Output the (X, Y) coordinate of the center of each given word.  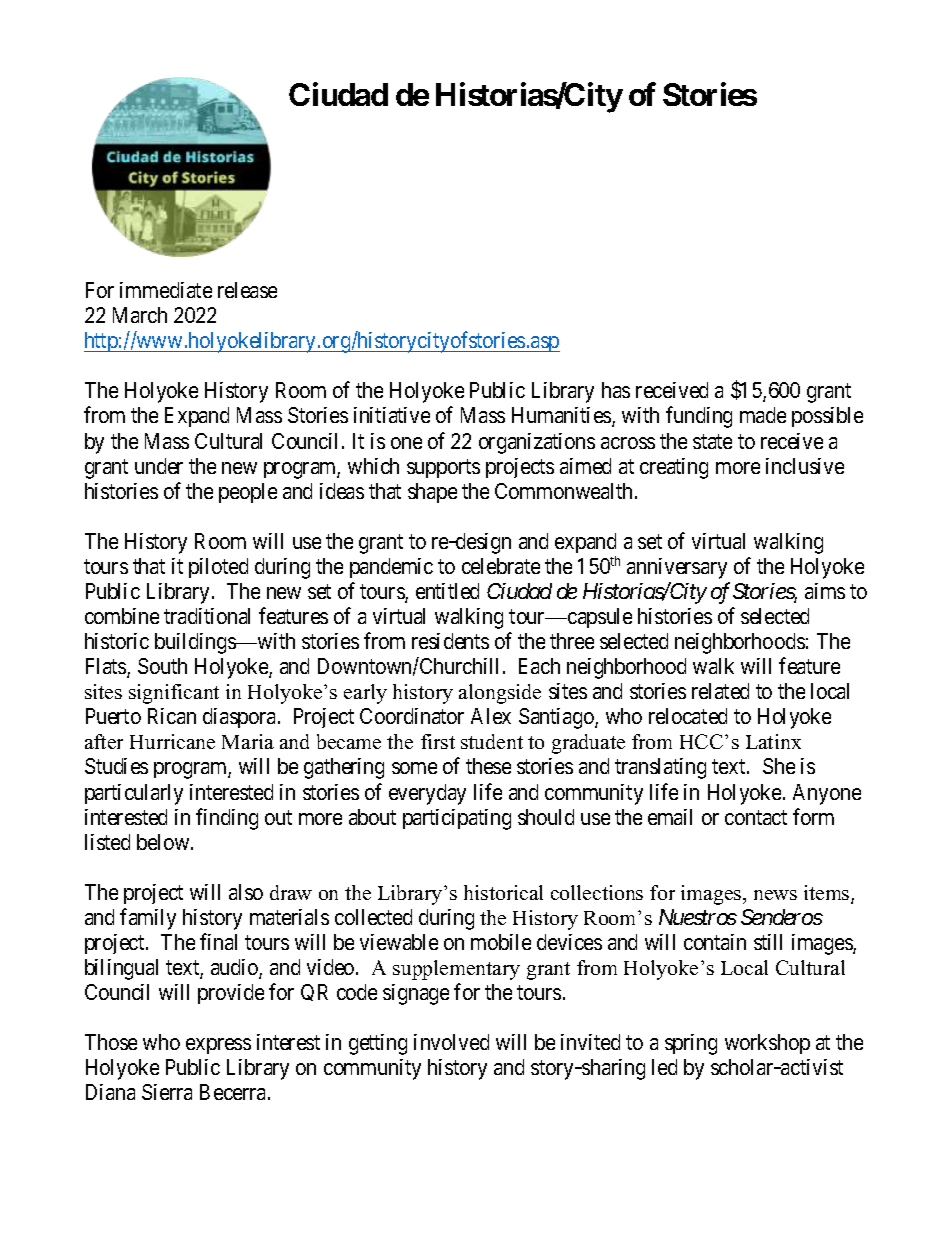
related (720, 691)
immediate (166, 290)
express (218, 1046)
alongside (500, 694)
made (763, 415)
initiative (392, 415)
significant (174, 694)
